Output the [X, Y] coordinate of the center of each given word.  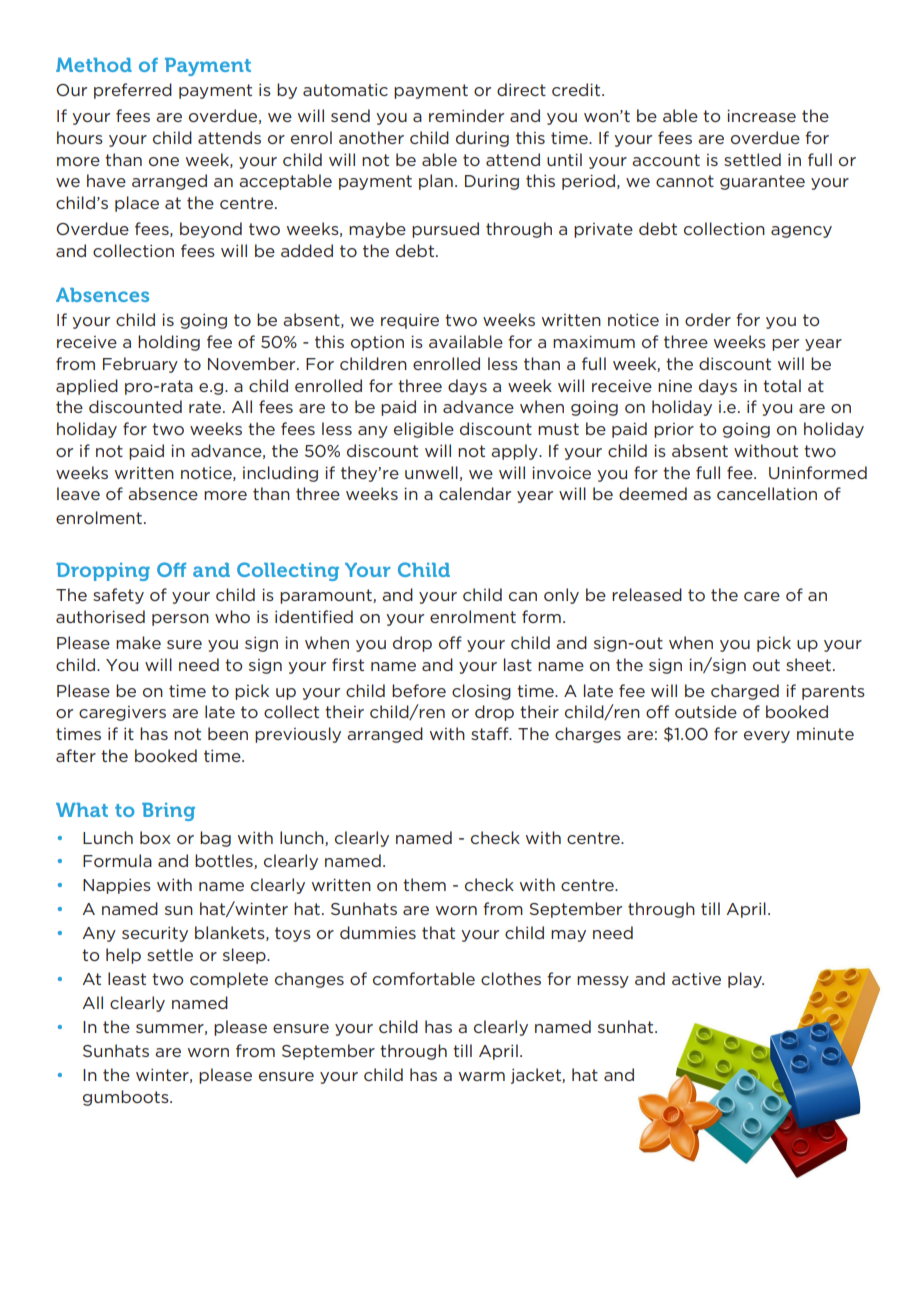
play [746, 980]
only [561, 596]
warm [482, 1076]
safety [118, 596]
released [647, 594]
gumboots [127, 1098]
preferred [133, 91]
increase [761, 115]
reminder [466, 115]
